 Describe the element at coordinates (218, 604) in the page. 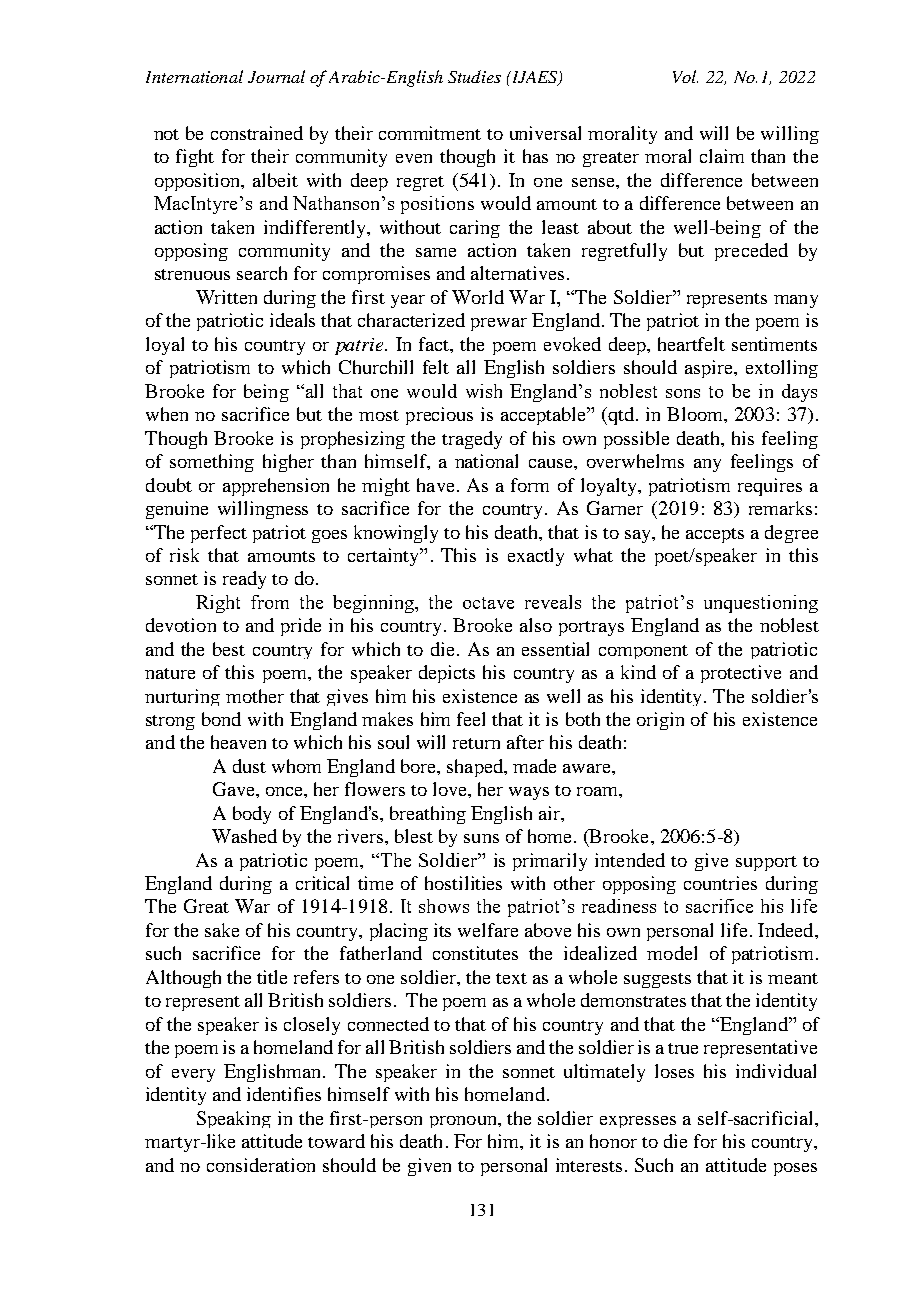

I see `Right` at that location.
